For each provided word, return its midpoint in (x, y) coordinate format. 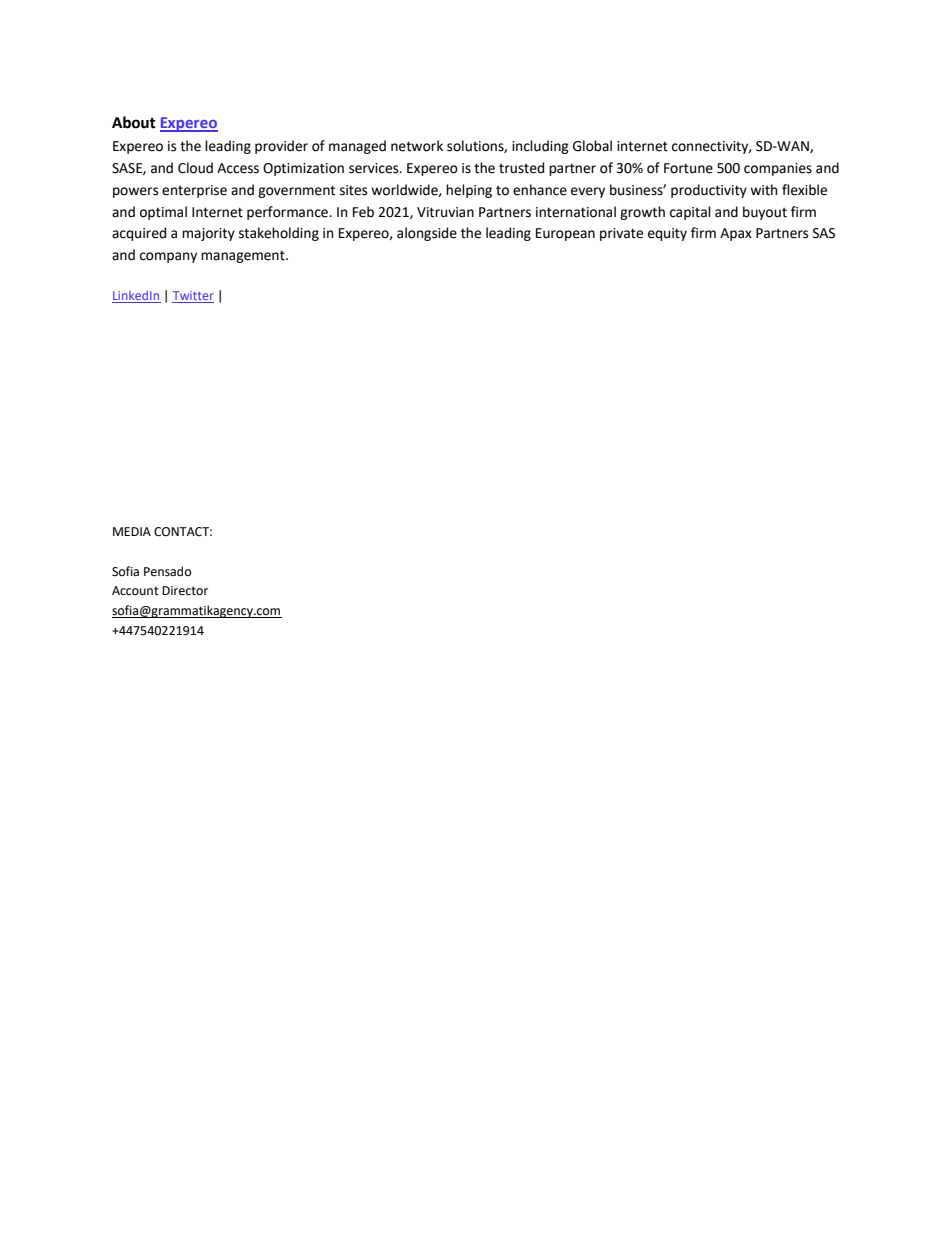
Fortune (688, 168)
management (244, 256)
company (168, 257)
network (417, 146)
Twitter (193, 297)
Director (185, 591)
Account (135, 591)
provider (281, 147)
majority (208, 234)
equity (667, 234)
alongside (427, 234)
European (565, 234)
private (621, 234)
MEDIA (132, 531)
